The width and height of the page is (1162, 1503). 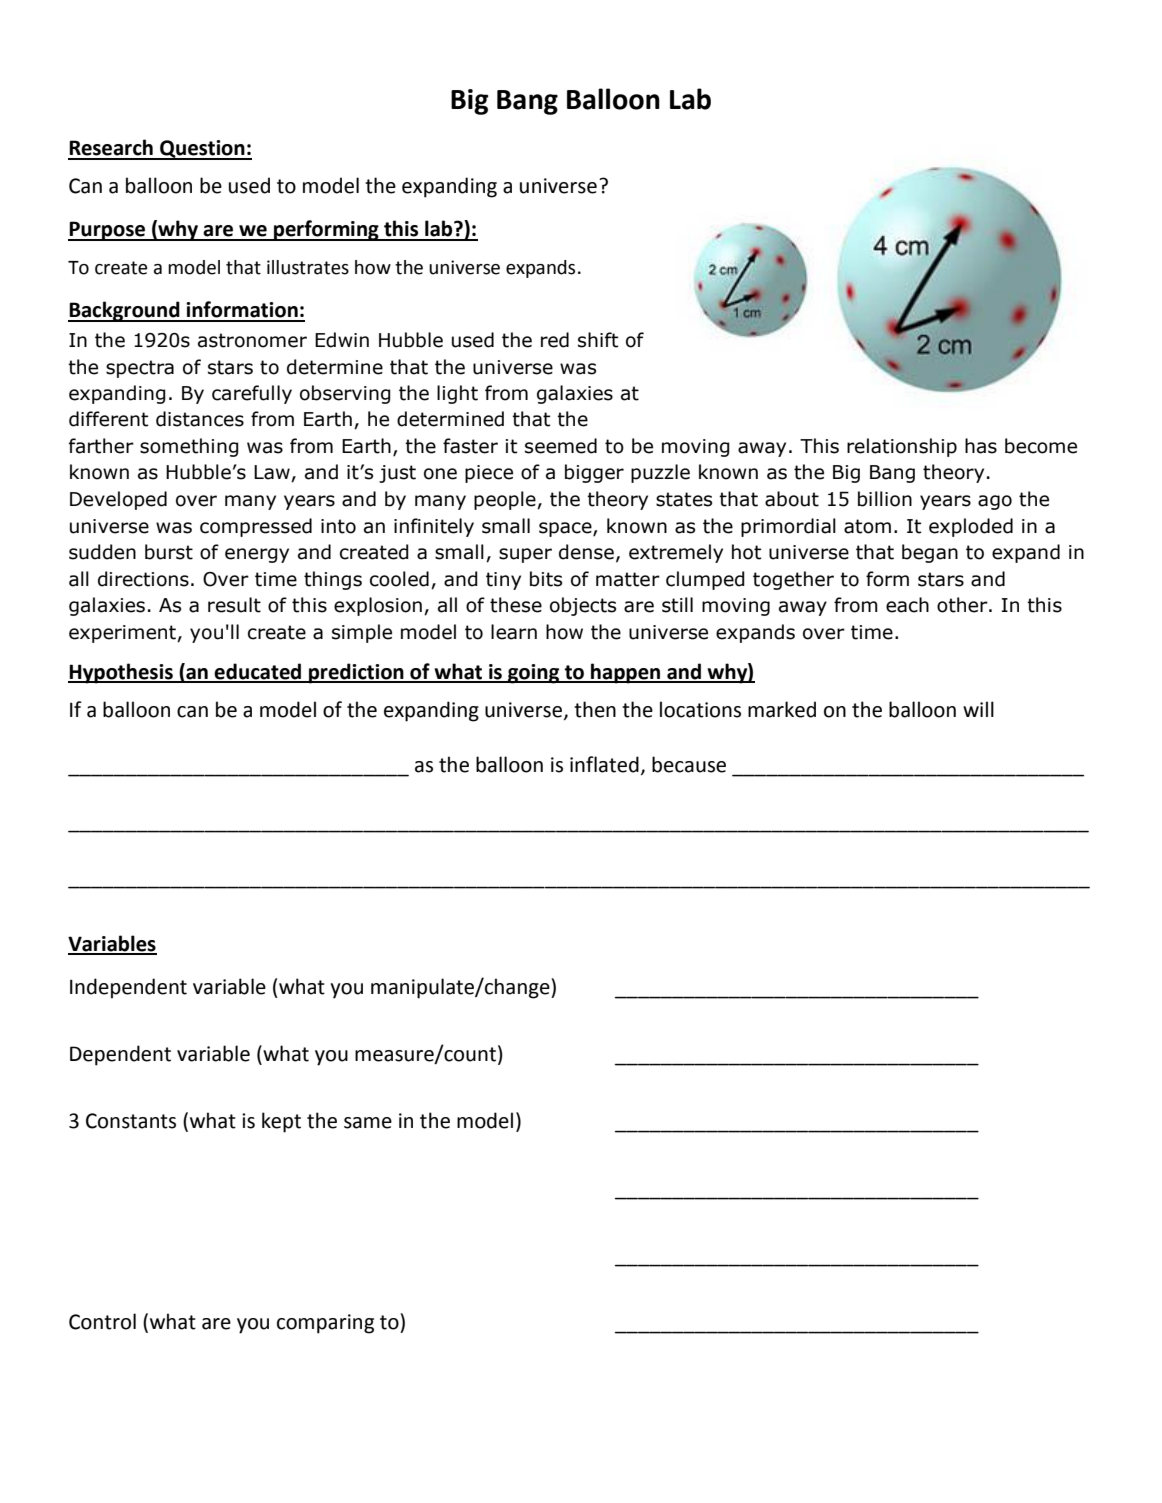 I want to click on comparing, so click(x=325, y=1324).
